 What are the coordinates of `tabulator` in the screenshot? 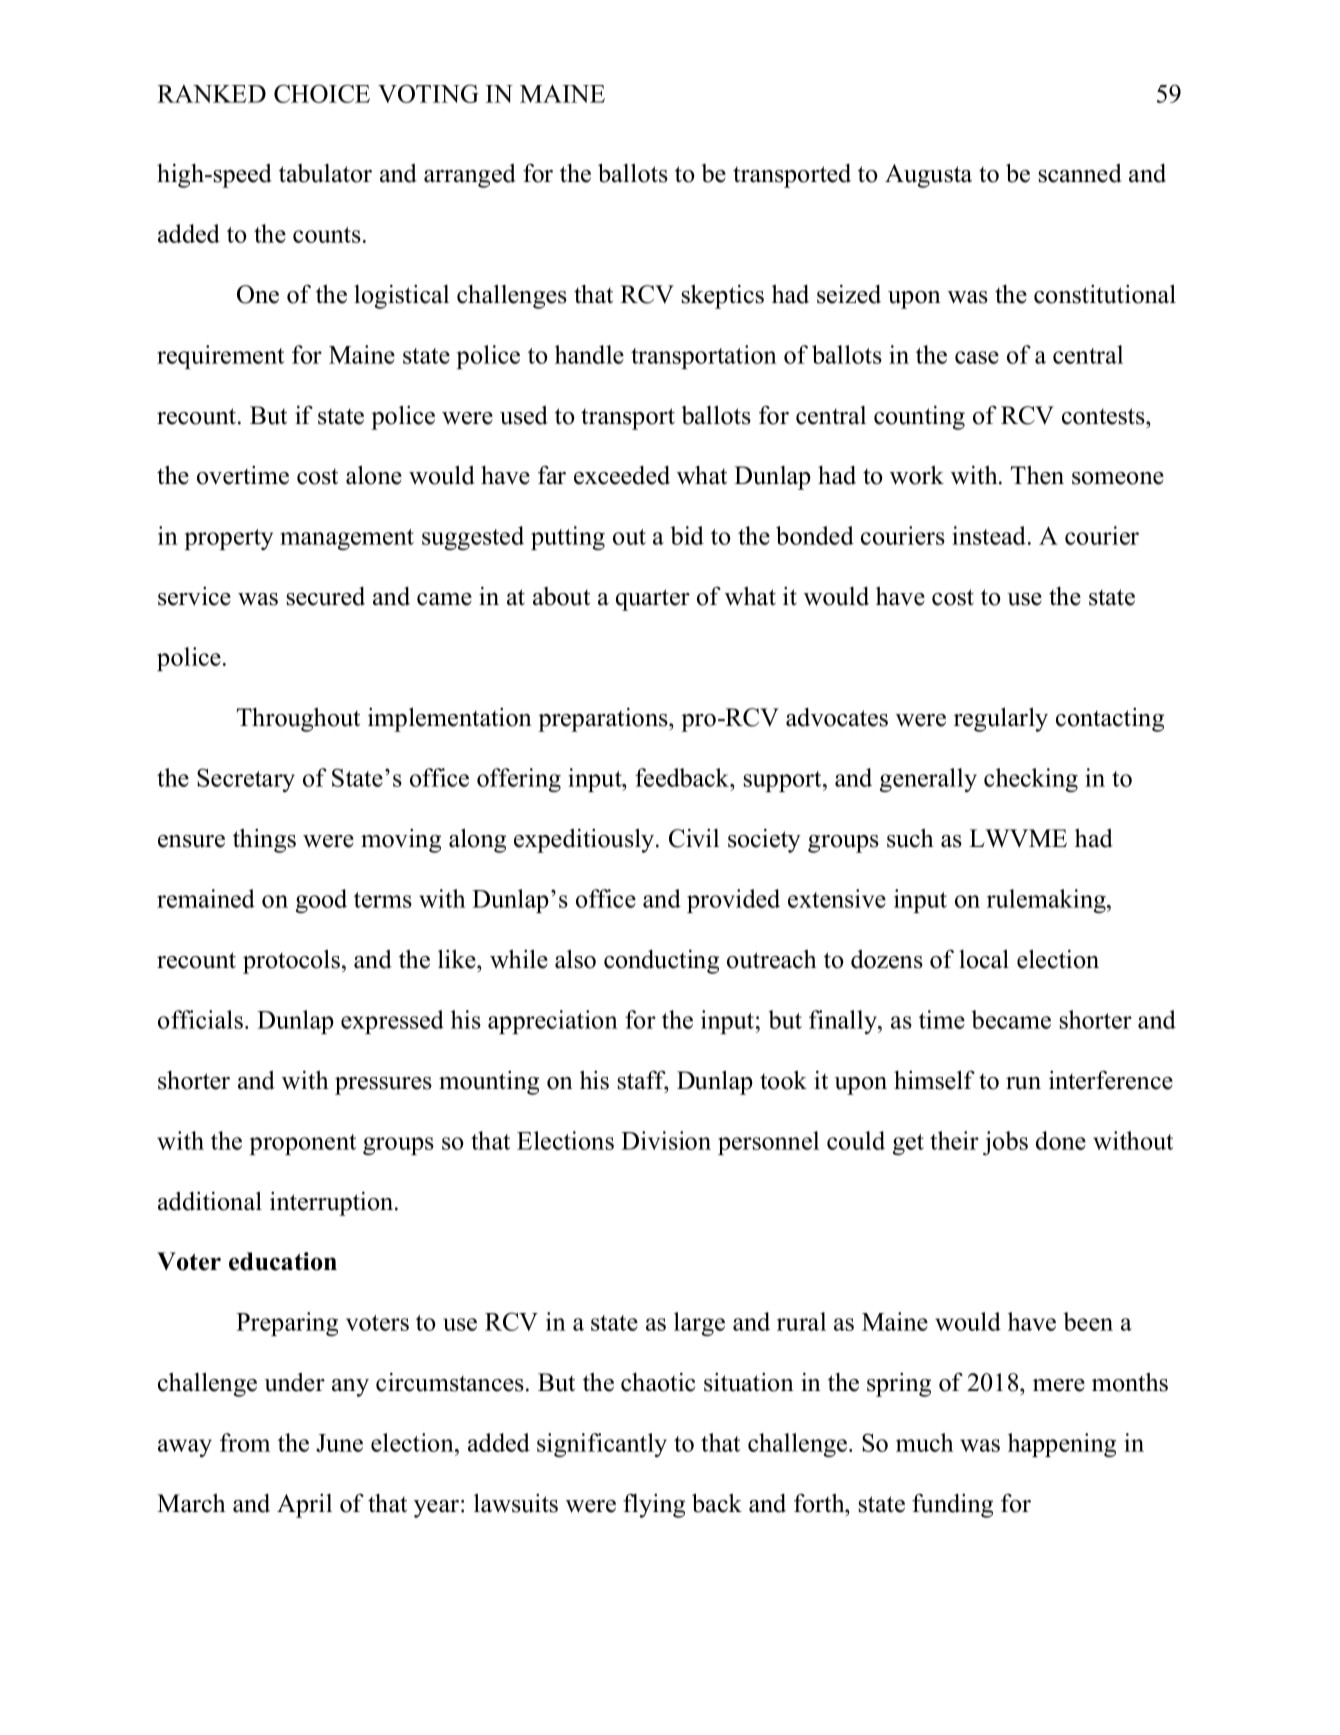 It's located at (325, 173).
